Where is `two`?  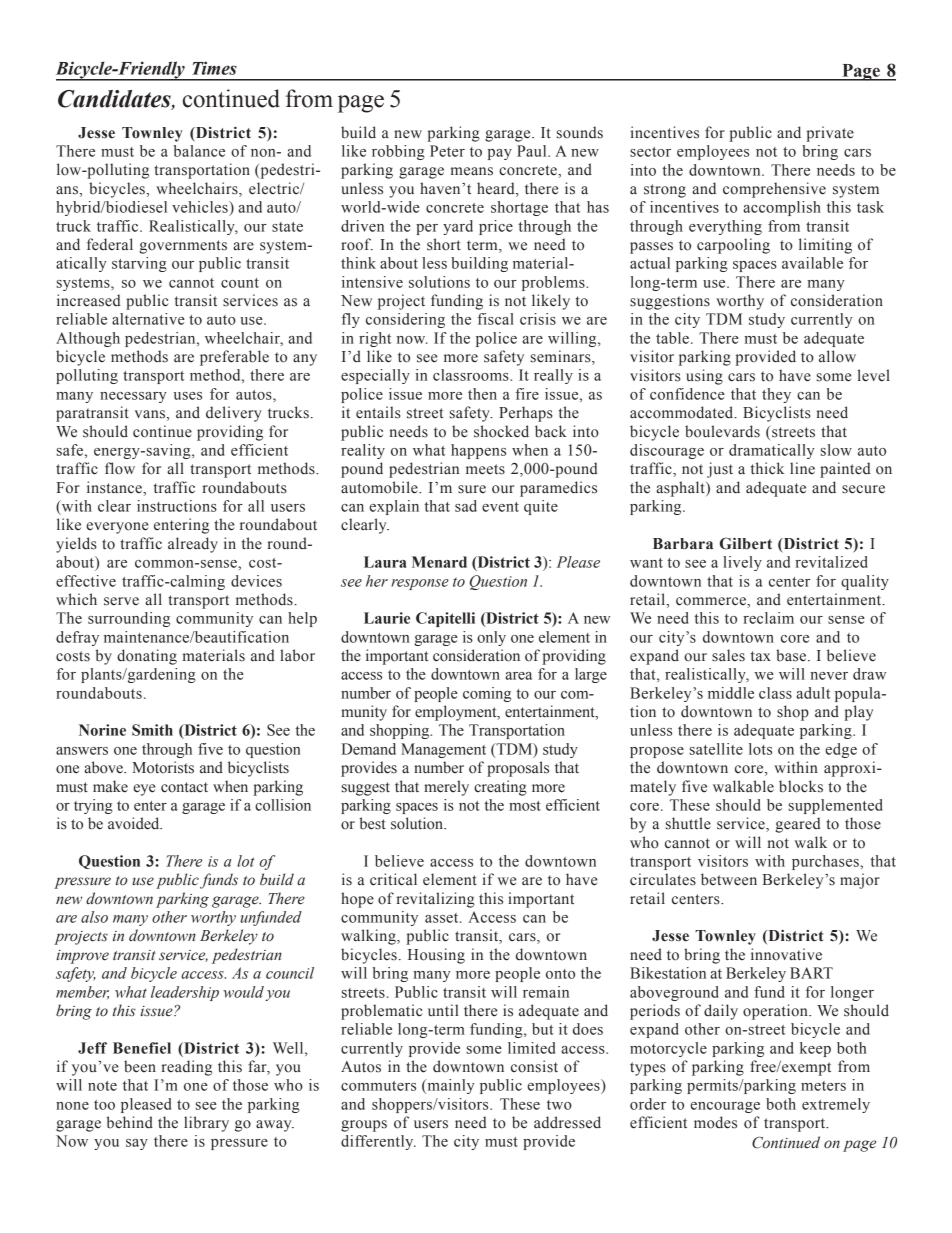
two is located at coordinates (559, 1105).
